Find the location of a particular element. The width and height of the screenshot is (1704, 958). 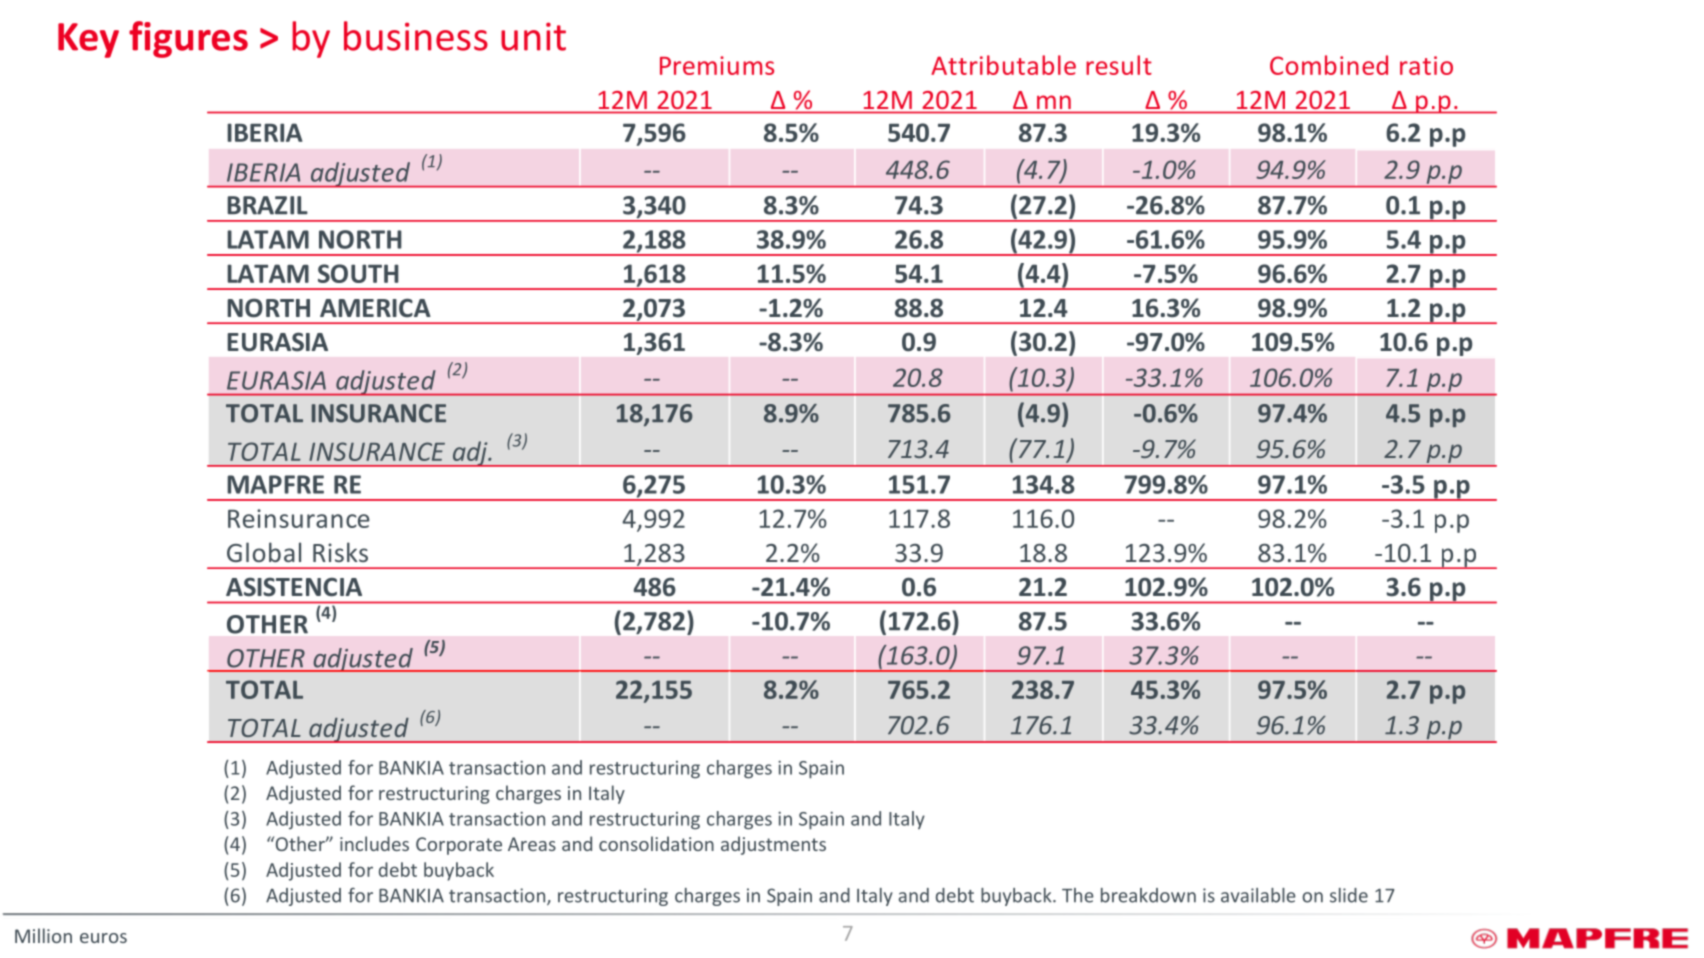

AMERICA is located at coordinates (375, 307).
